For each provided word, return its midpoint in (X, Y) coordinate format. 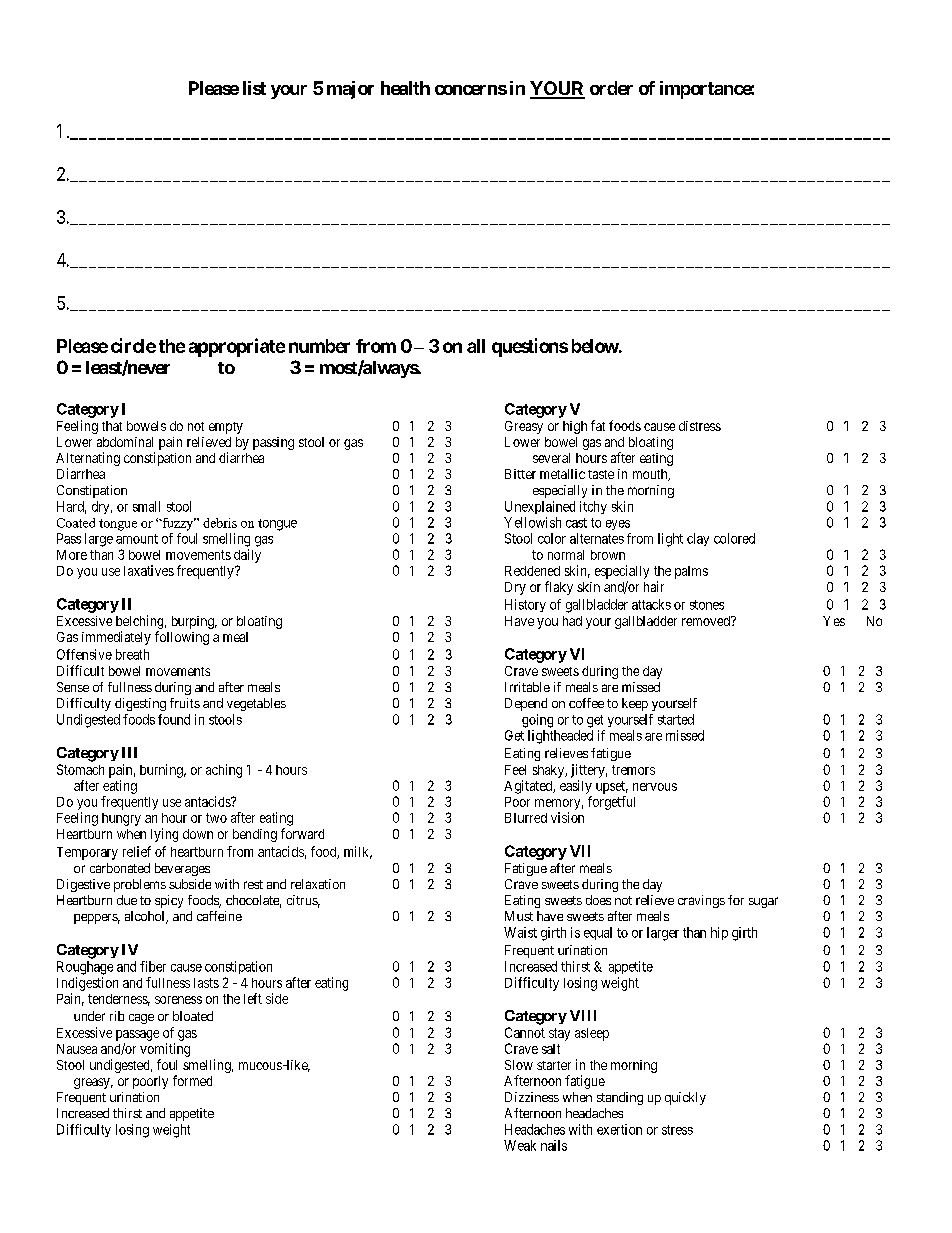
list (254, 88)
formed (192, 1080)
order (611, 88)
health (405, 88)
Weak (520, 1145)
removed (707, 621)
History (525, 605)
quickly (685, 1098)
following (182, 638)
